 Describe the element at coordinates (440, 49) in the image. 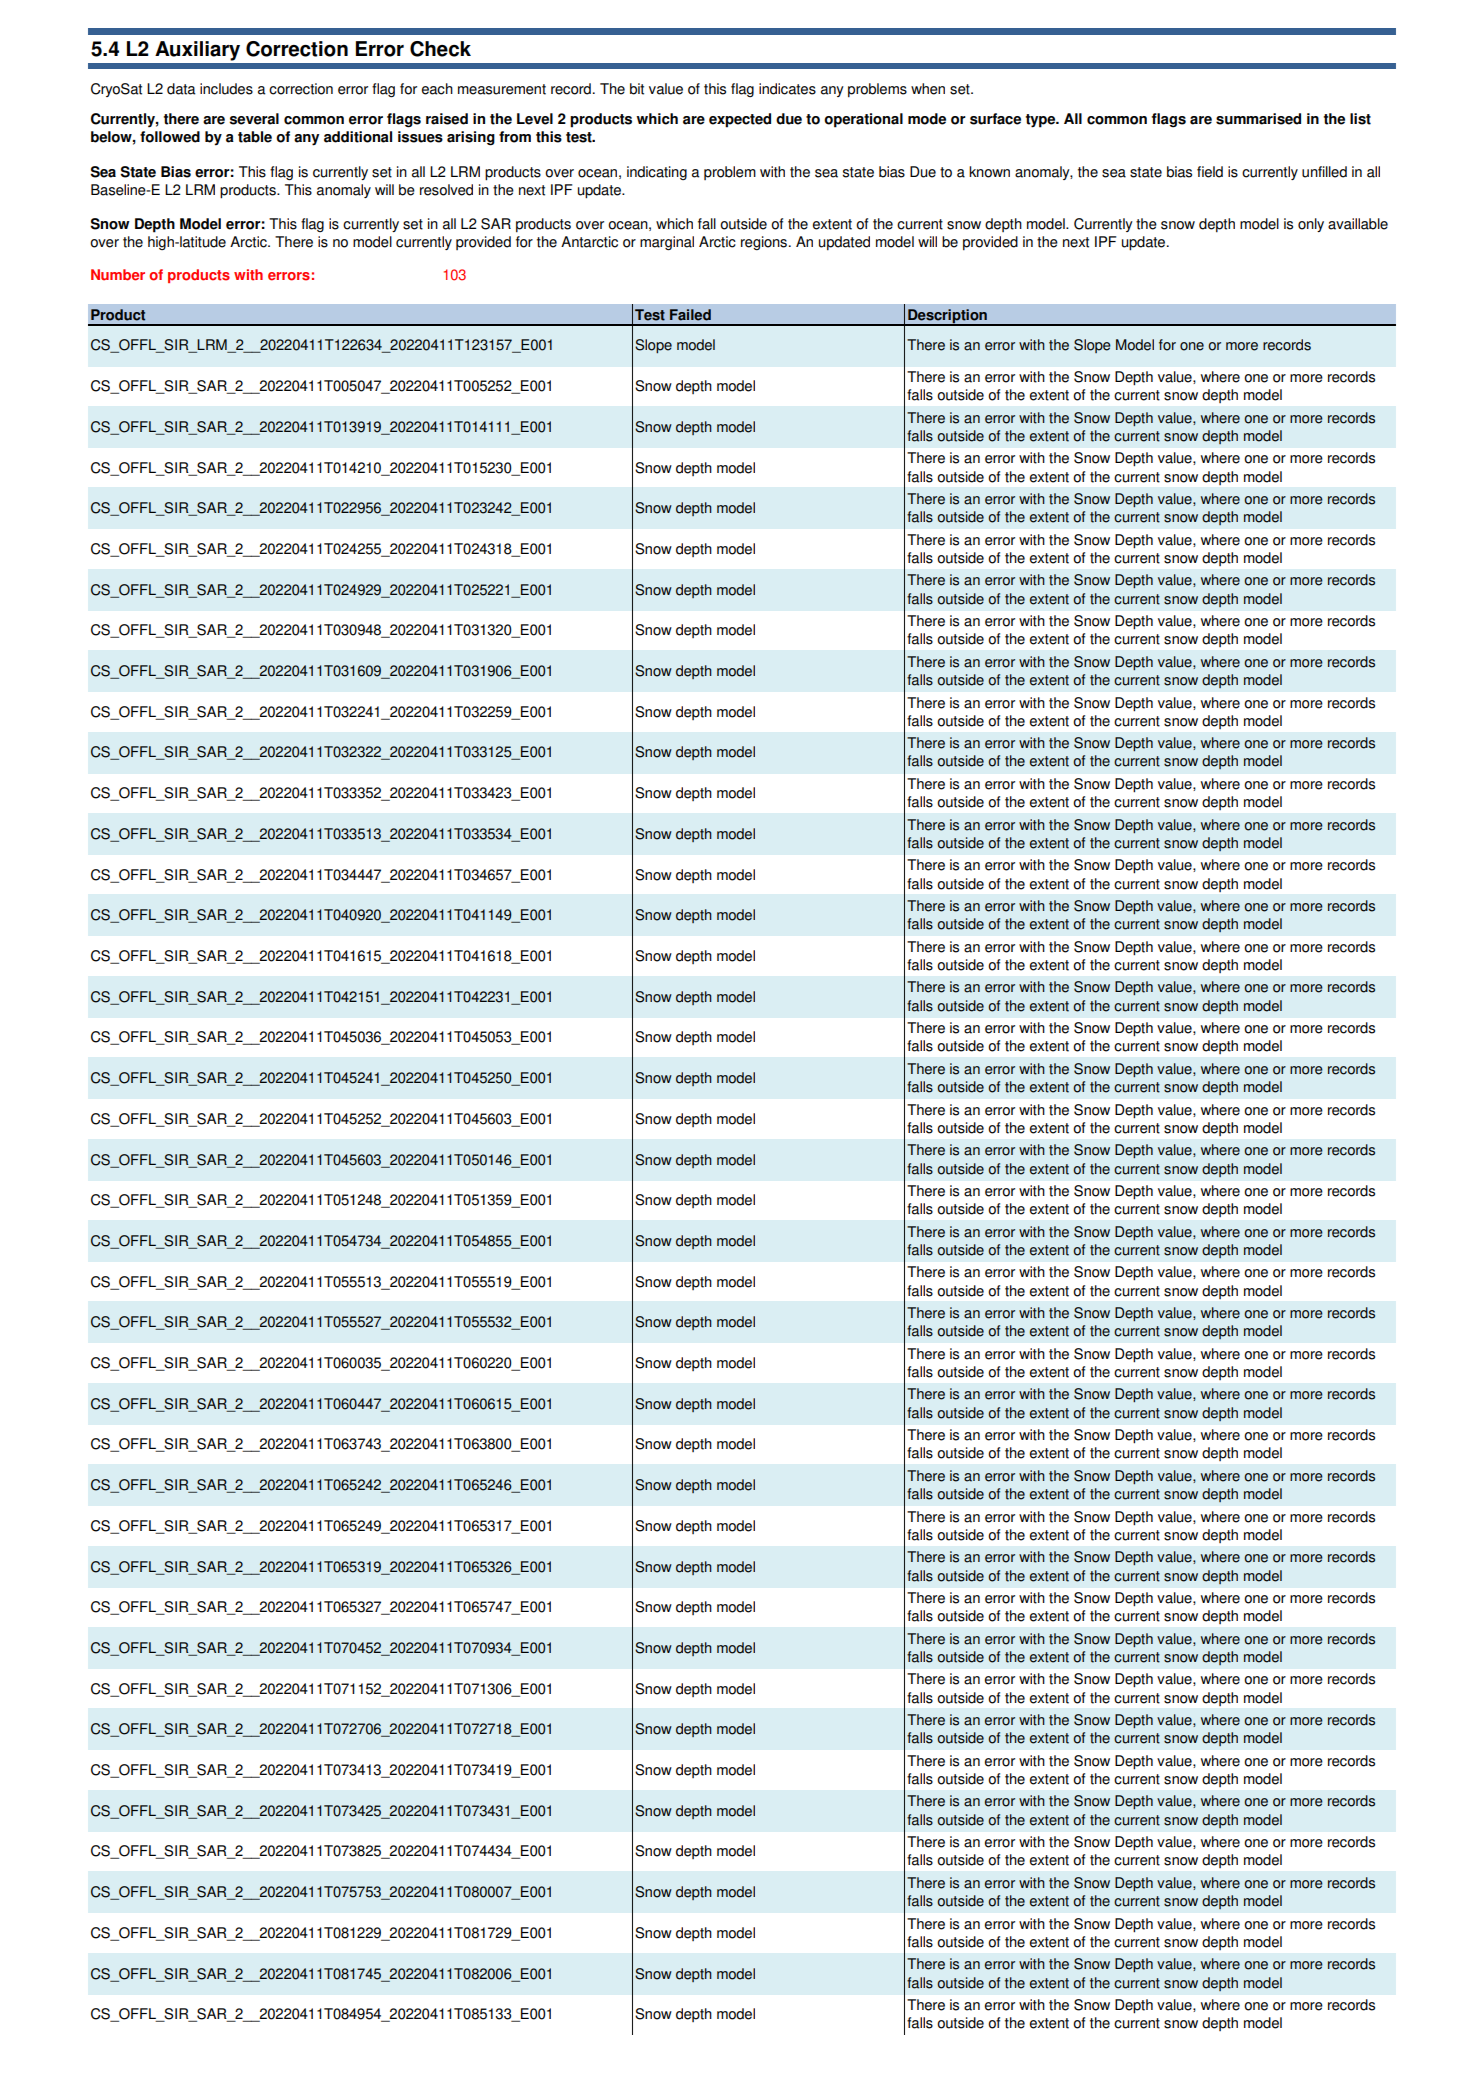

I see `Check` at that location.
